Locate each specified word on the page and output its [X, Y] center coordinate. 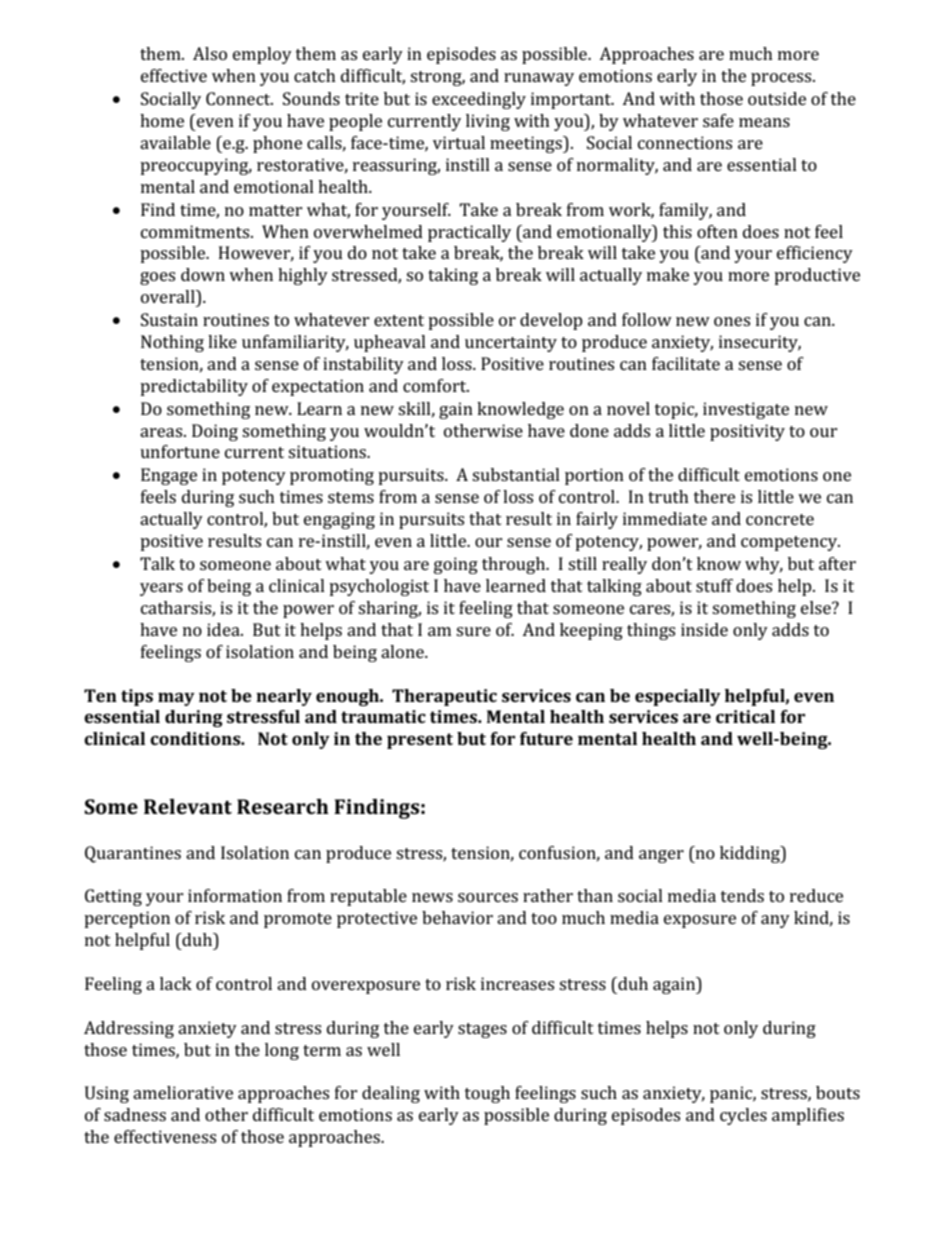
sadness [135, 1114]
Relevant [188, 806]
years [161, 589]
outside [777, 98]
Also [210, 53]
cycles [743, 1116]
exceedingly [479, 100]
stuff [714, 585]
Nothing [172, 343]
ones [732, 321]
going [456, 565]
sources [488, 897]
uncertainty [511, 343]
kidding [751, 854]
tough [487, 1094]
